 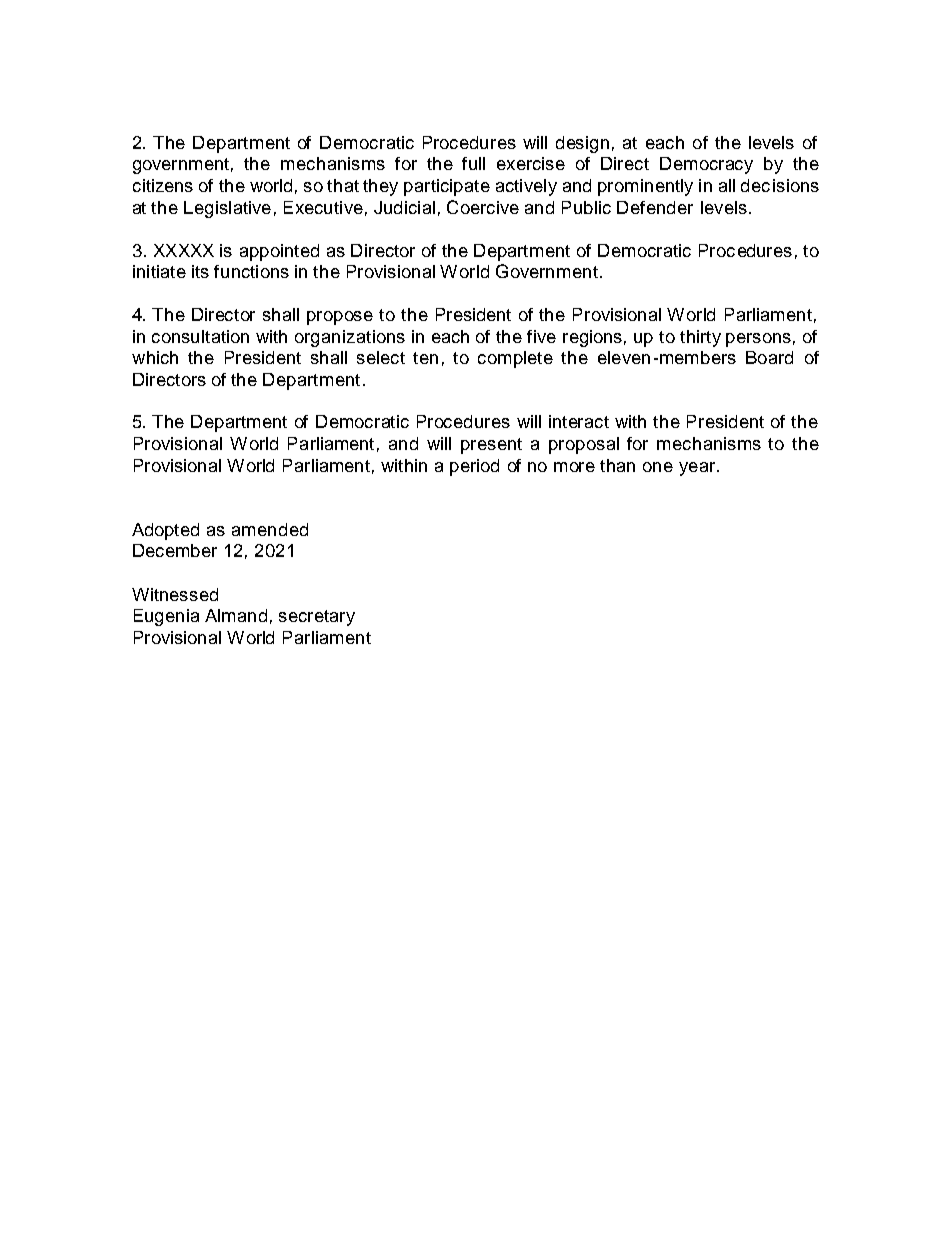 What do you see at coordinates (474, 467) in the document?
I see `period` at bounding box center [474, 467].
